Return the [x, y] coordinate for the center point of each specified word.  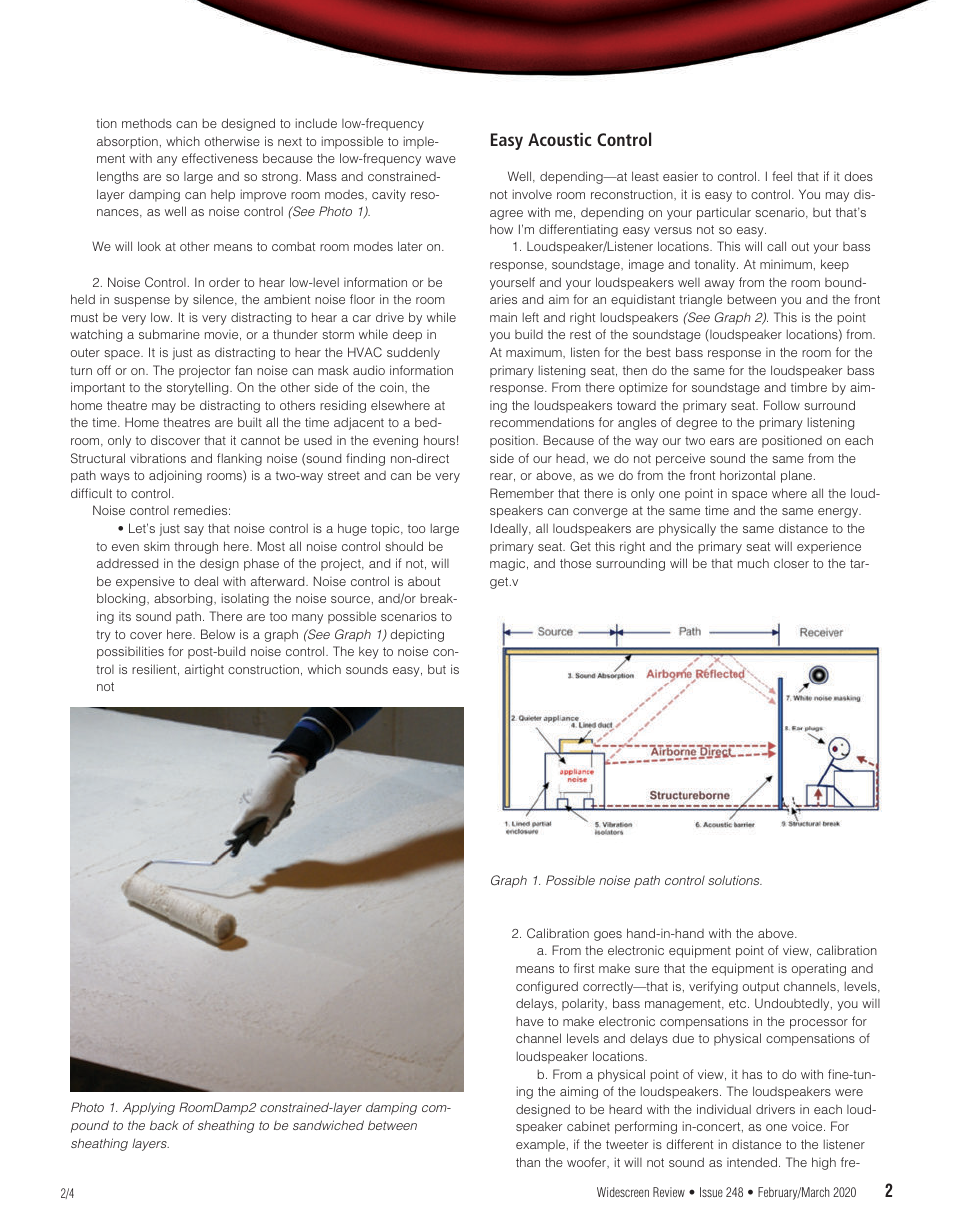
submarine [169, 334]
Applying [149, 1108]
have [530, 1021]
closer [791, 563]
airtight [204, 670]
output [761, 988]
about [424, 581]
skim [157, 546]
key [369, 652]
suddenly [413, 353]
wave [441, 159]
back [164, 1125]
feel [782, 176]
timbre [809, 387]
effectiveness [220, 158]
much [753, 563]
